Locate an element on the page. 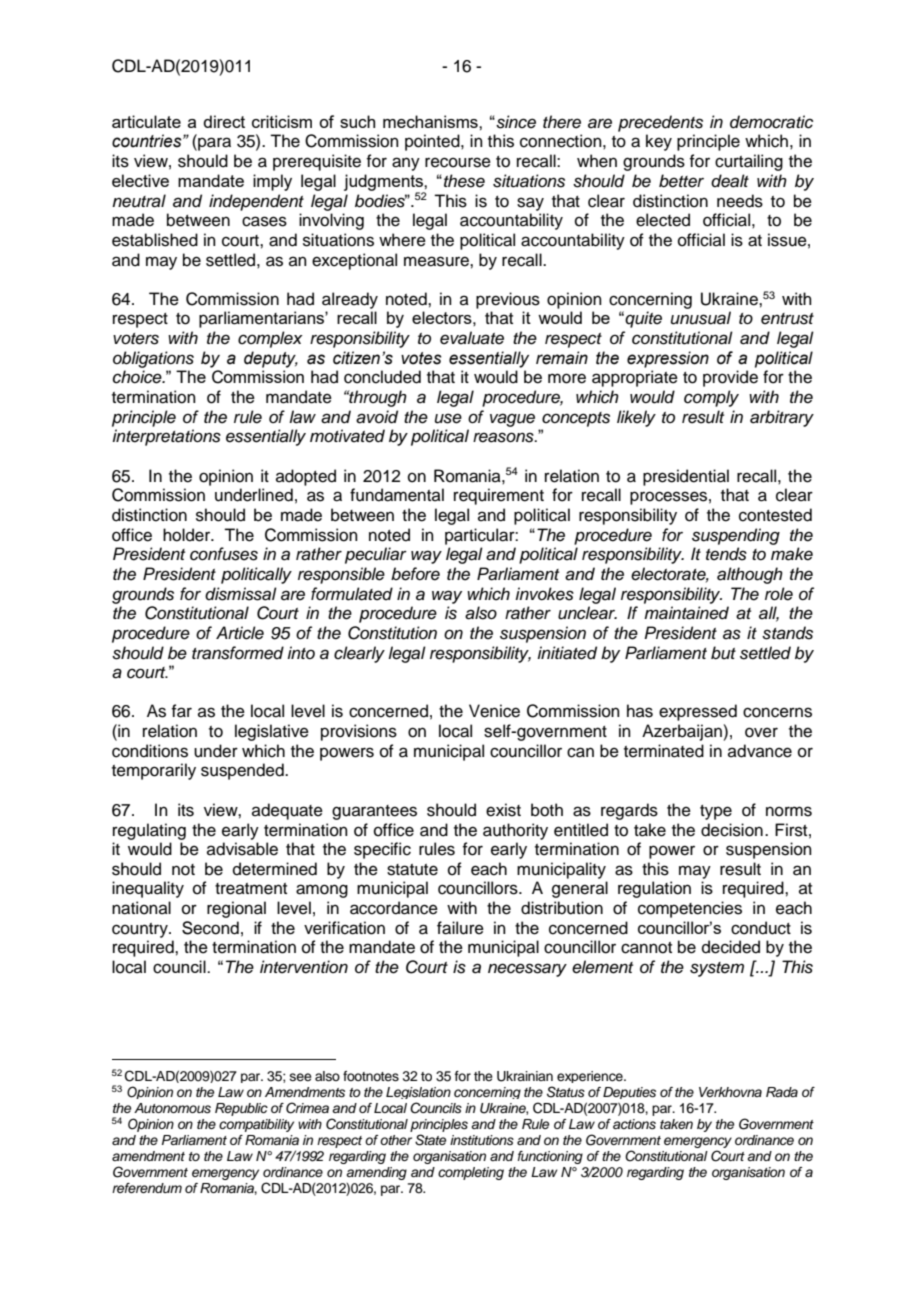 The height and width of the document is (1308, 924). compatibility is located at coordinates (256, 1125).
